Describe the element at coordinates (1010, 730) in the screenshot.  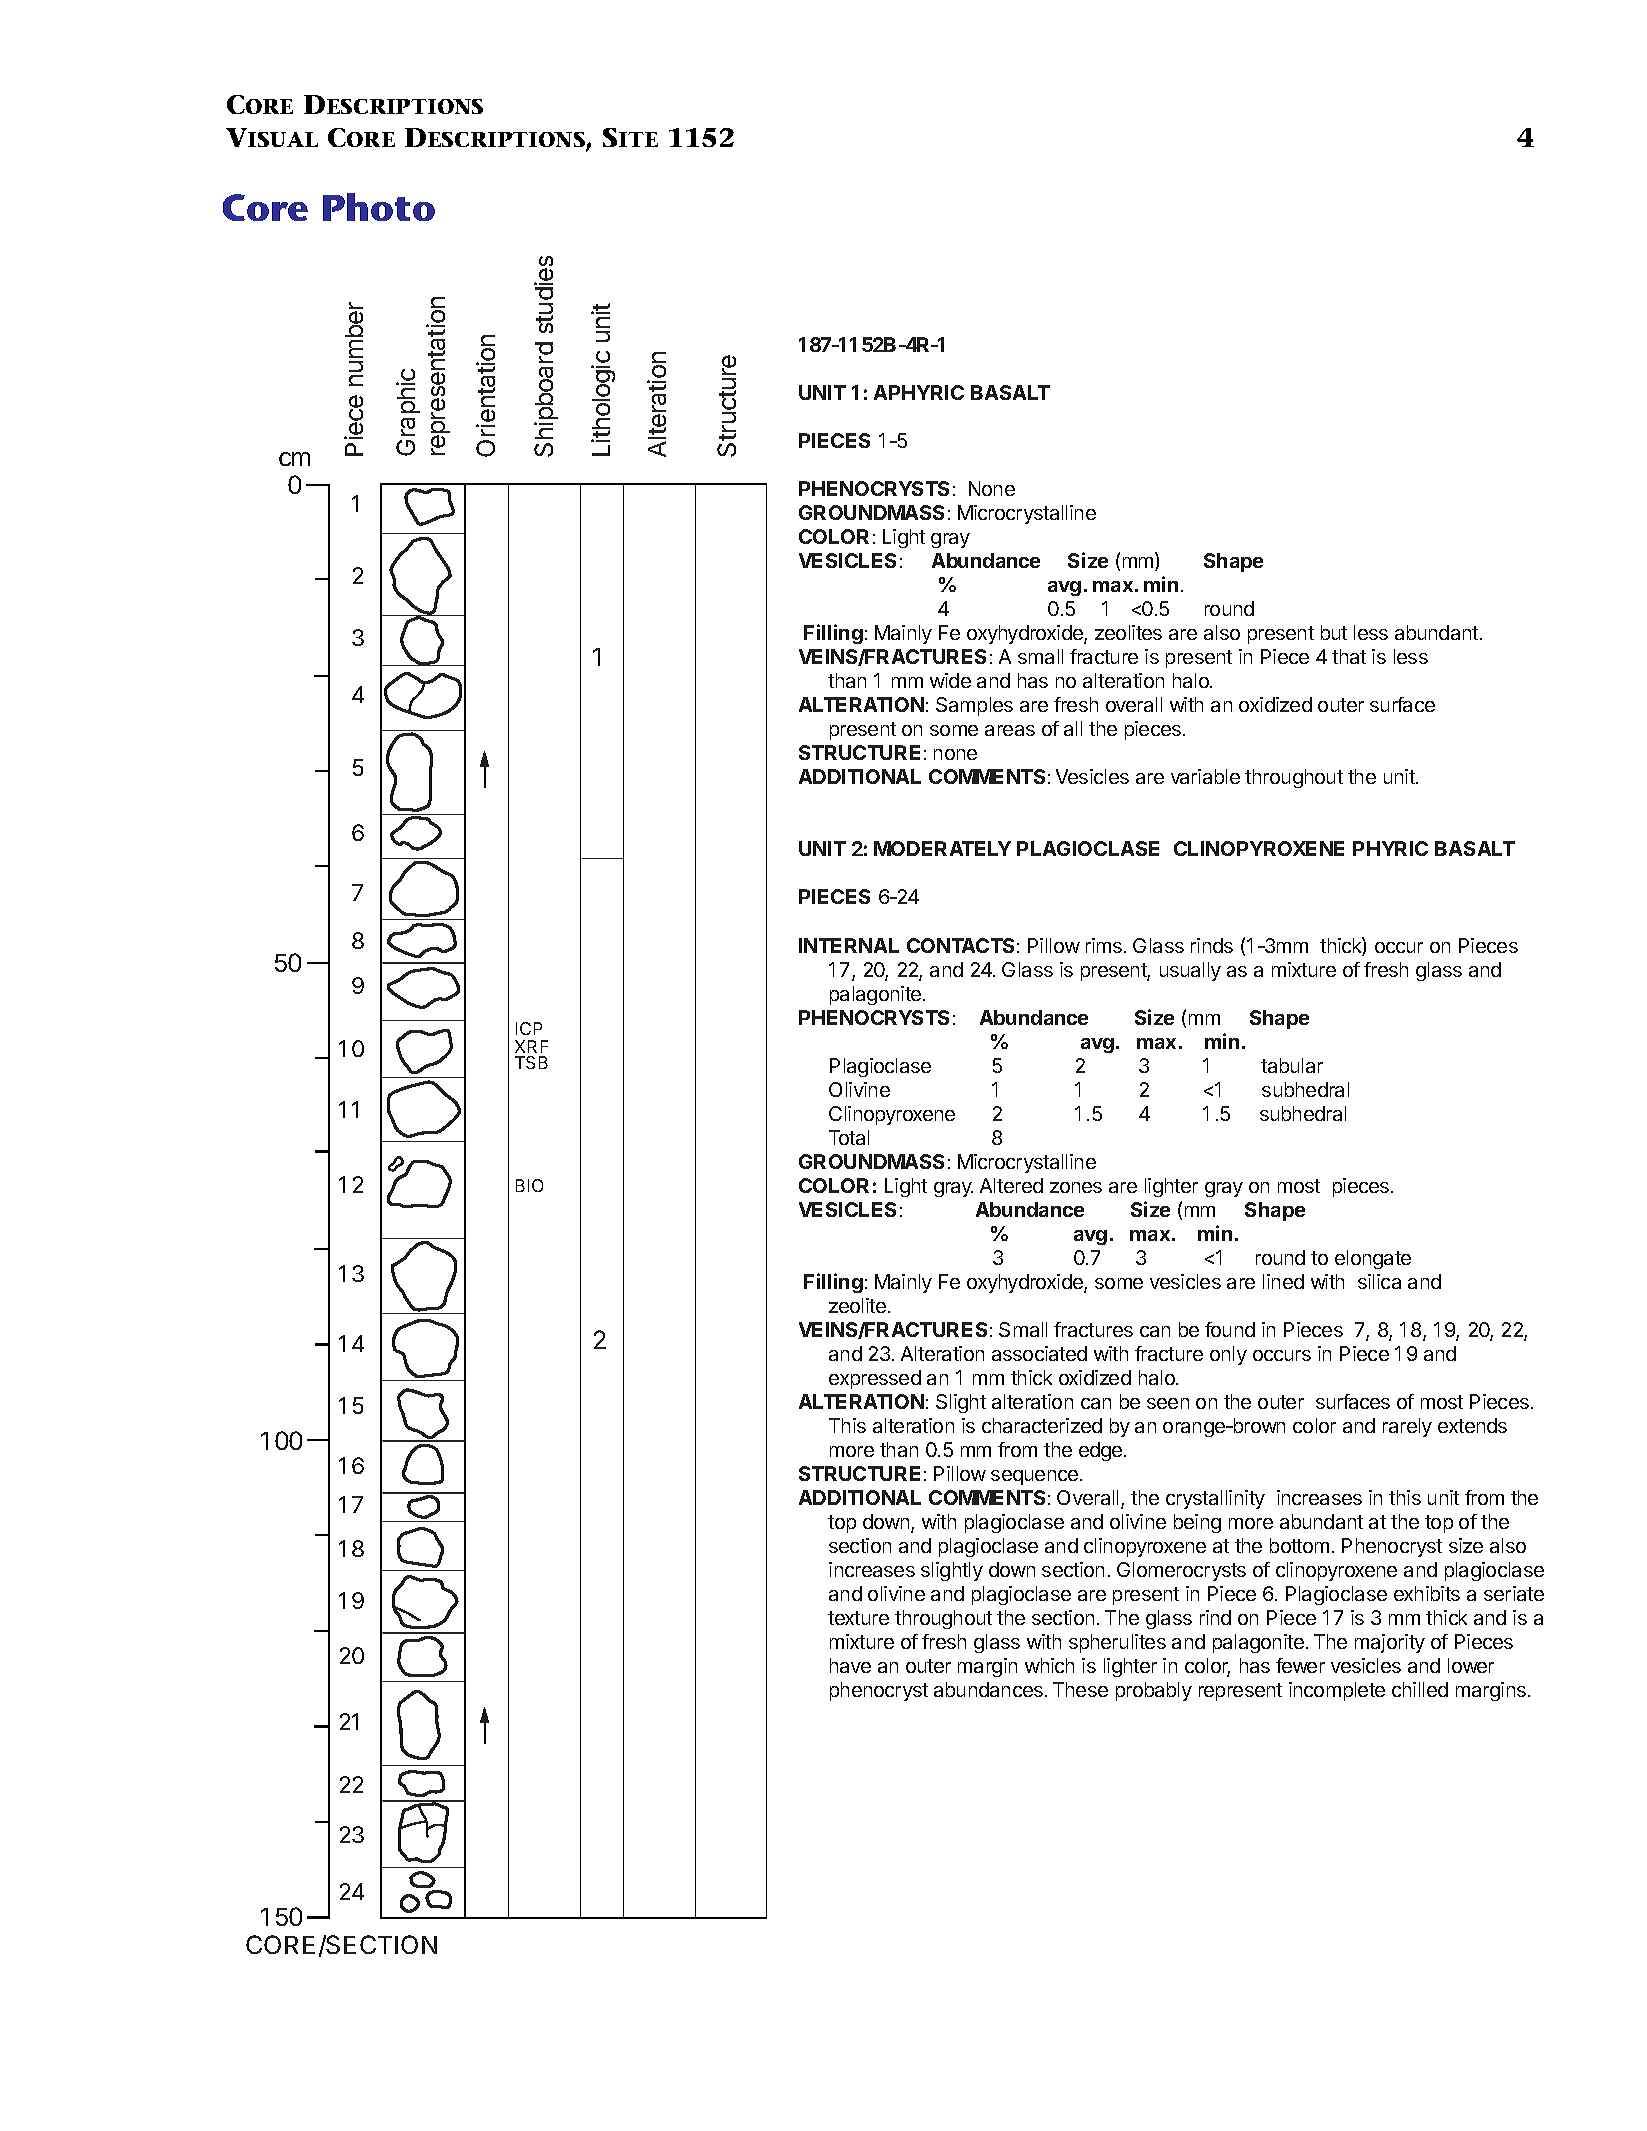
I see `areas` at that location.
